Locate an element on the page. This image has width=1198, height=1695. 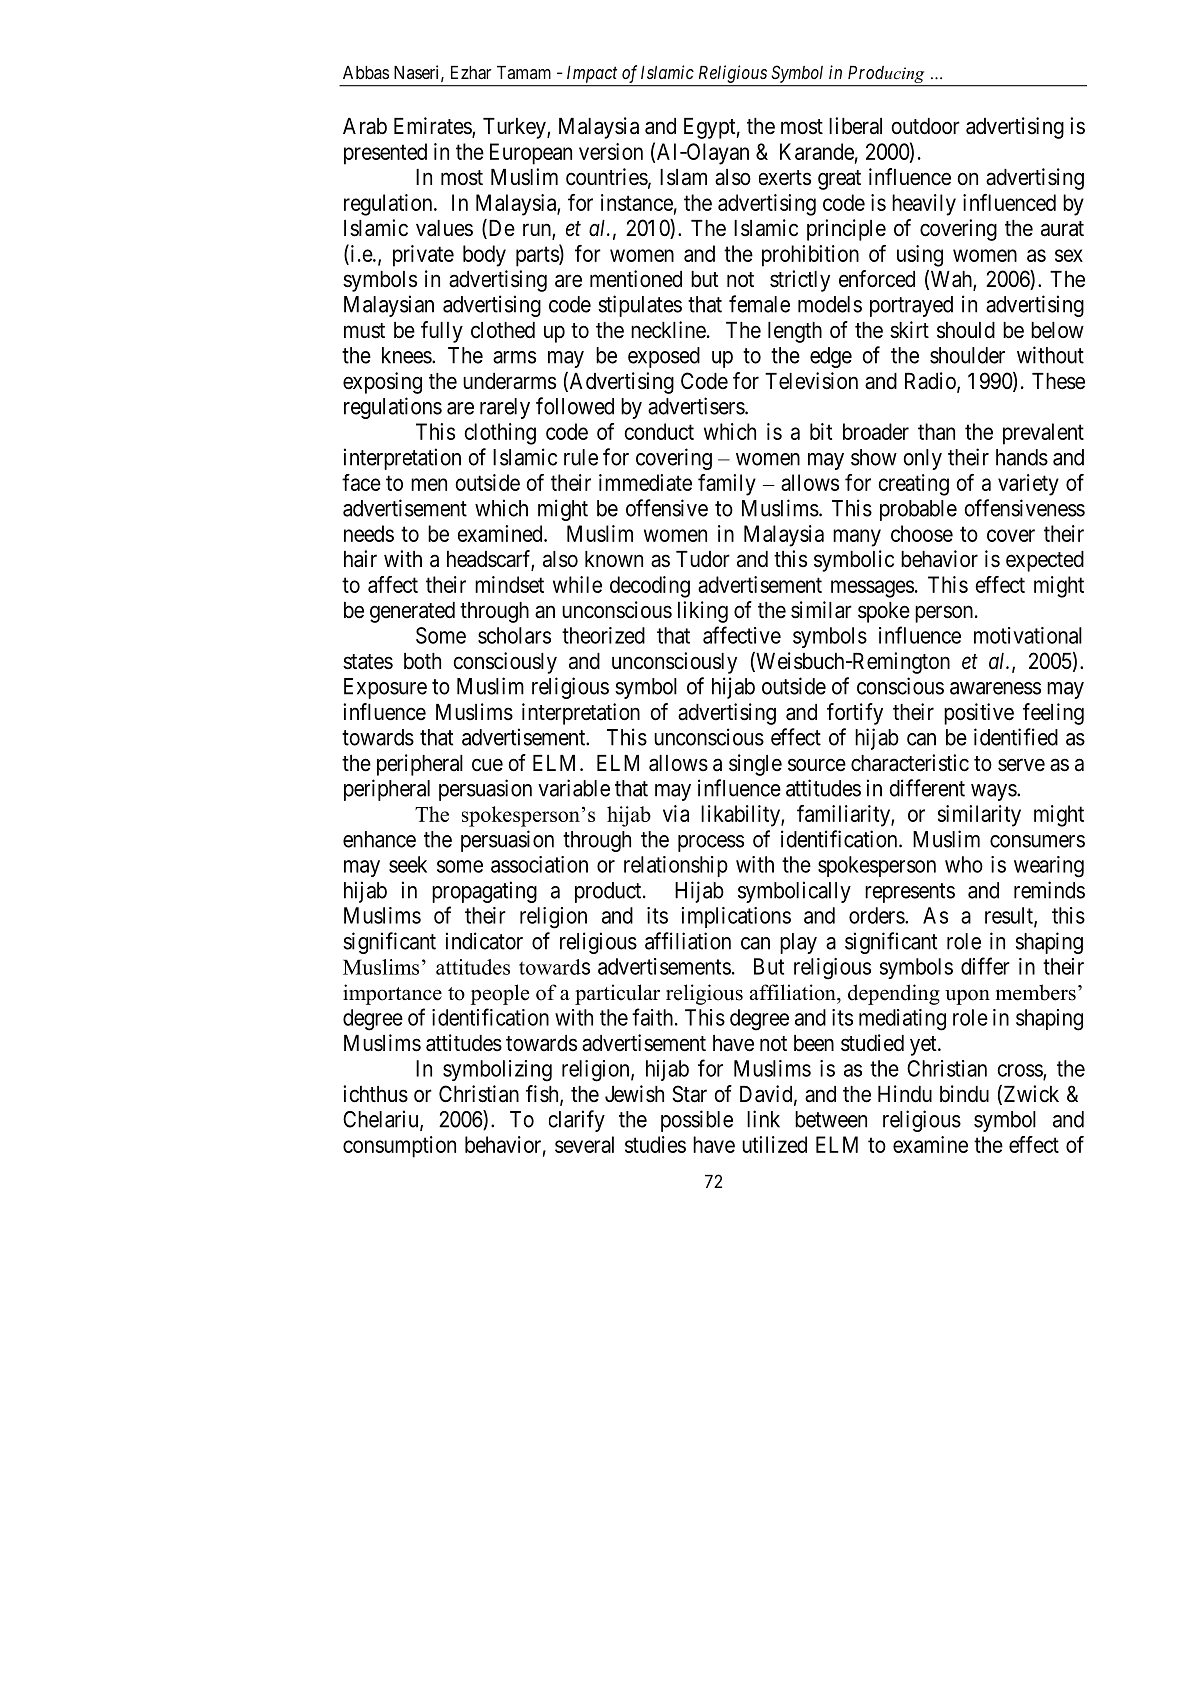
possible is located at coordinates (697, 1121).
